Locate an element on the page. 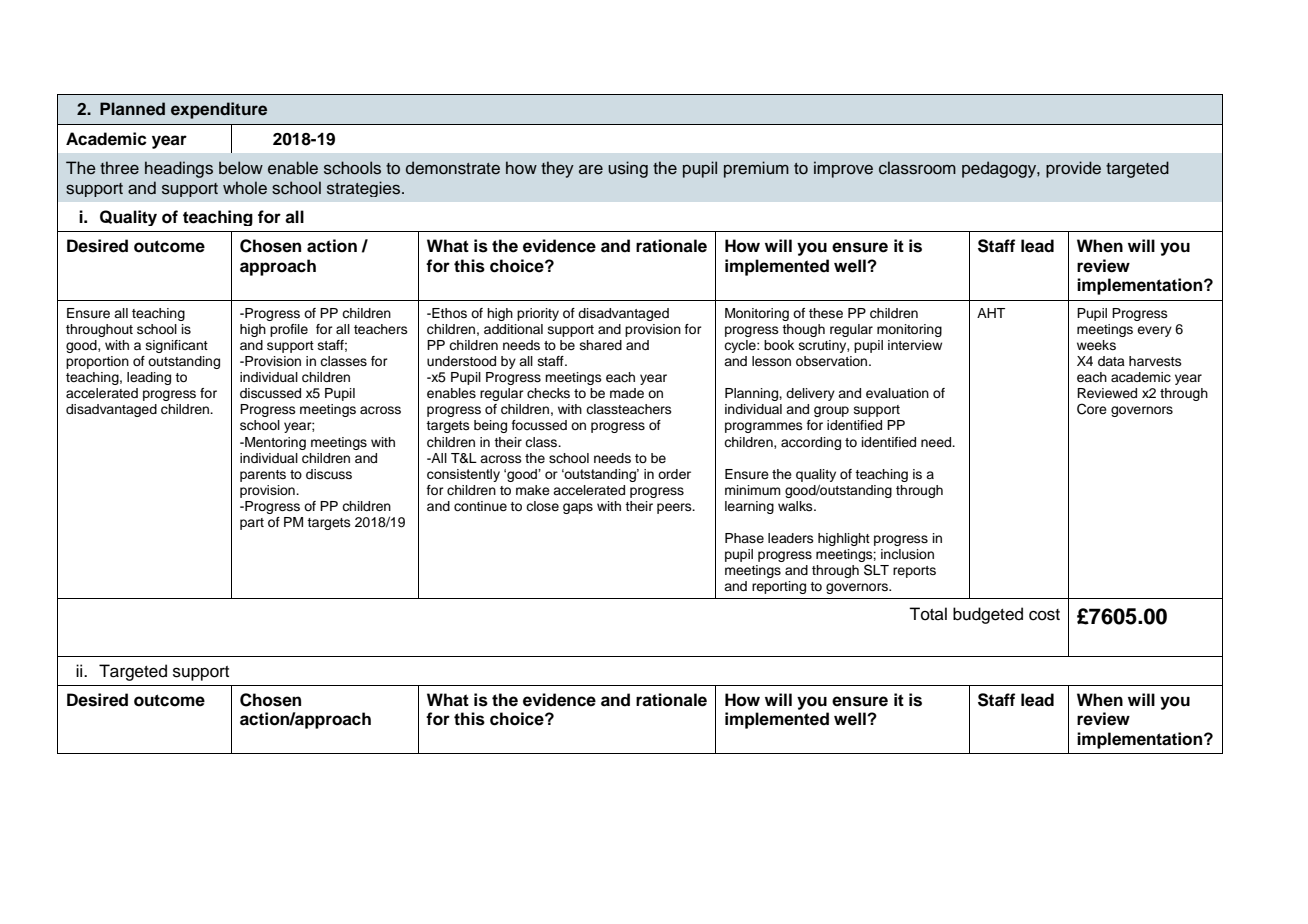  Core is located at coordinates (1092, 409).
